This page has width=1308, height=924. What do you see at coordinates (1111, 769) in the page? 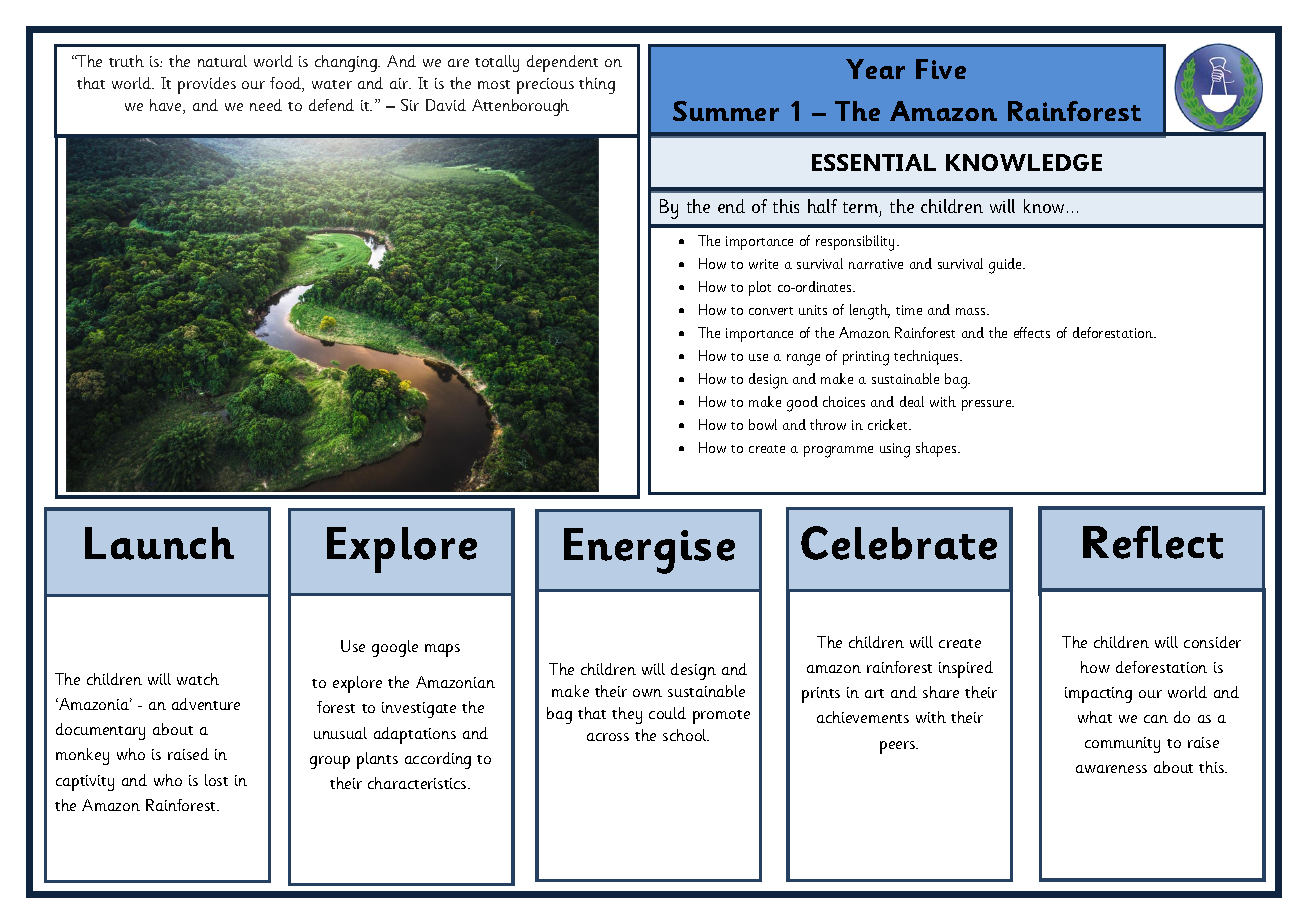
I see `awareness` at bounding box center [1111, 769].
